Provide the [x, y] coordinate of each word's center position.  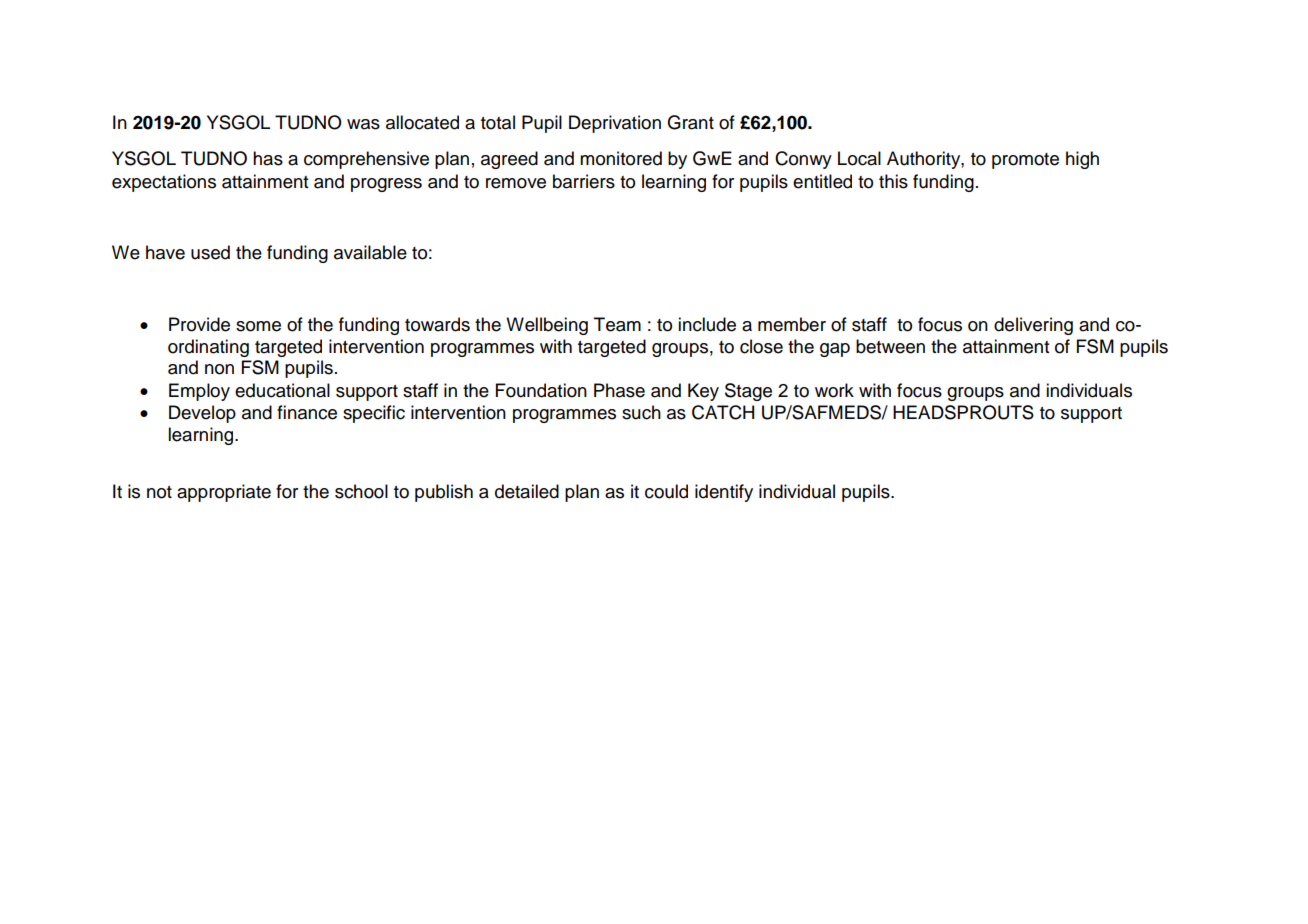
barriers [584, 181]
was [363, 124]
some [258, 326]
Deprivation [615, 124]
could [666, 491]
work [834, 390]
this [893, 181]
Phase [619, 390]
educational [282, 390]
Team [617, 324]
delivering [1033, 326]
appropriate [224, 493]
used [210, 252]
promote [1025, 161]
